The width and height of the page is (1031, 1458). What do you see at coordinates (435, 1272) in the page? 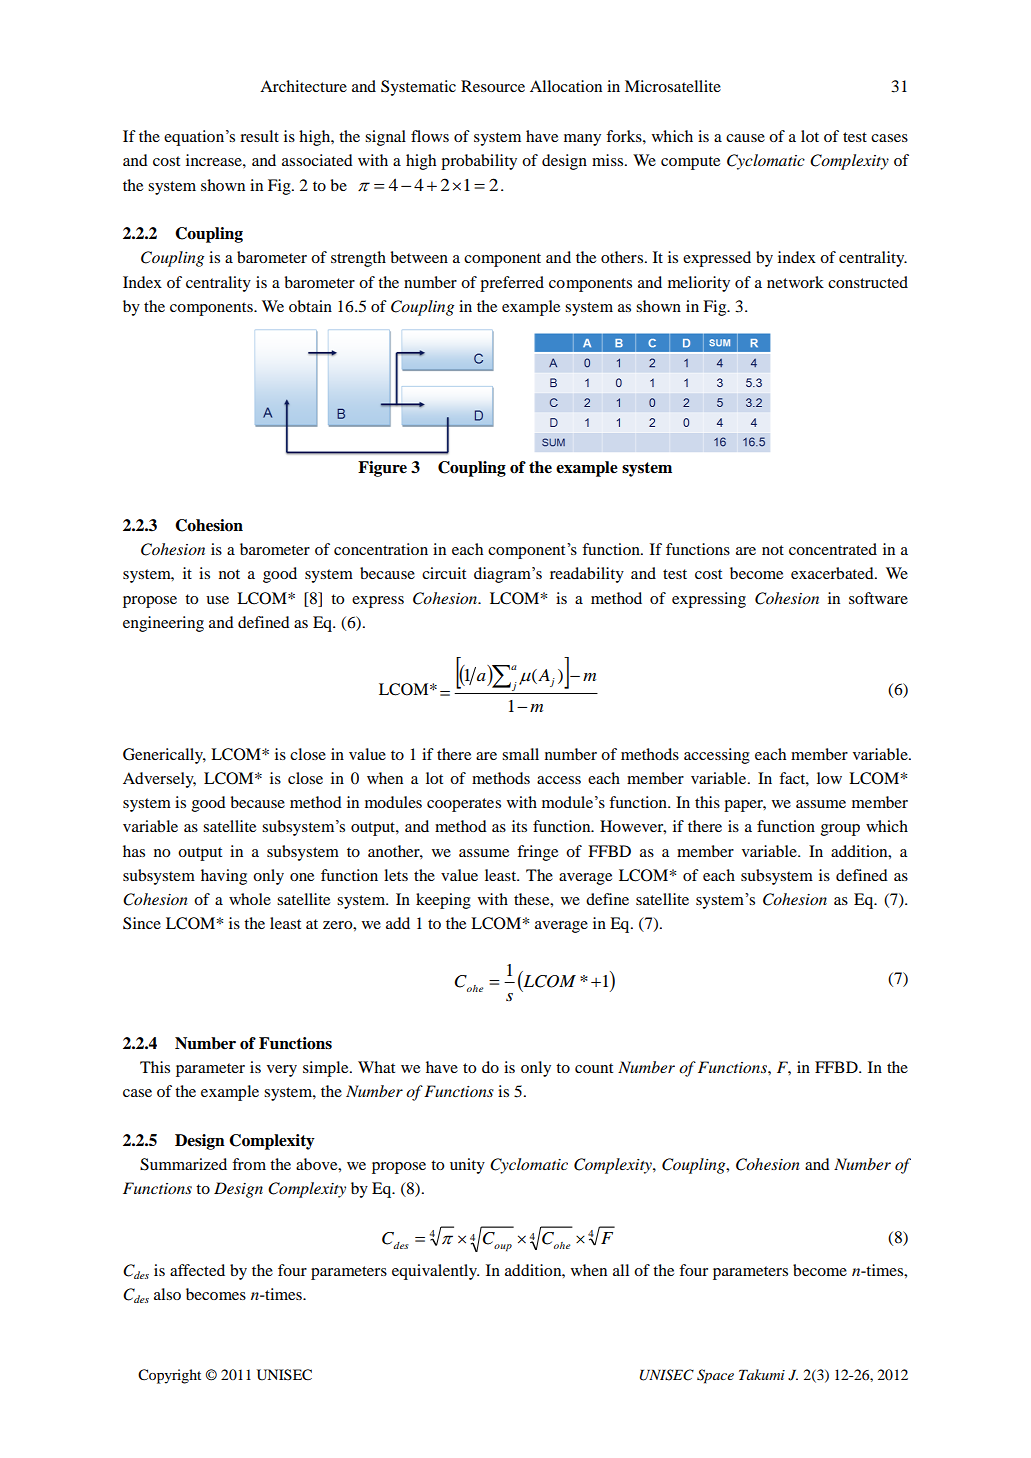
I see `equivalently` at bounding box center [435, 1272].
